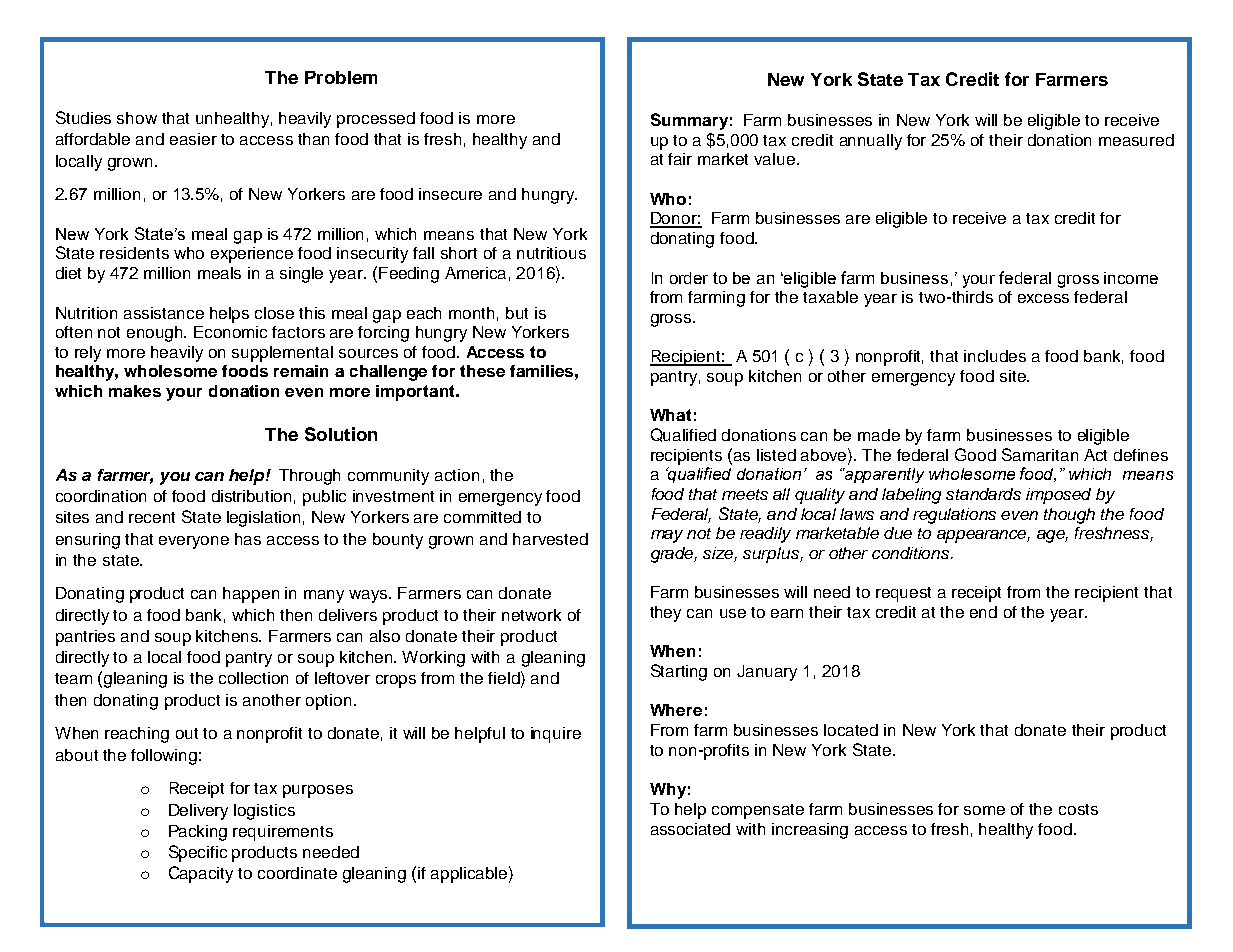 The height and width of the screenshot is (952, 1233). I want to click on action, so click(457, 475).
